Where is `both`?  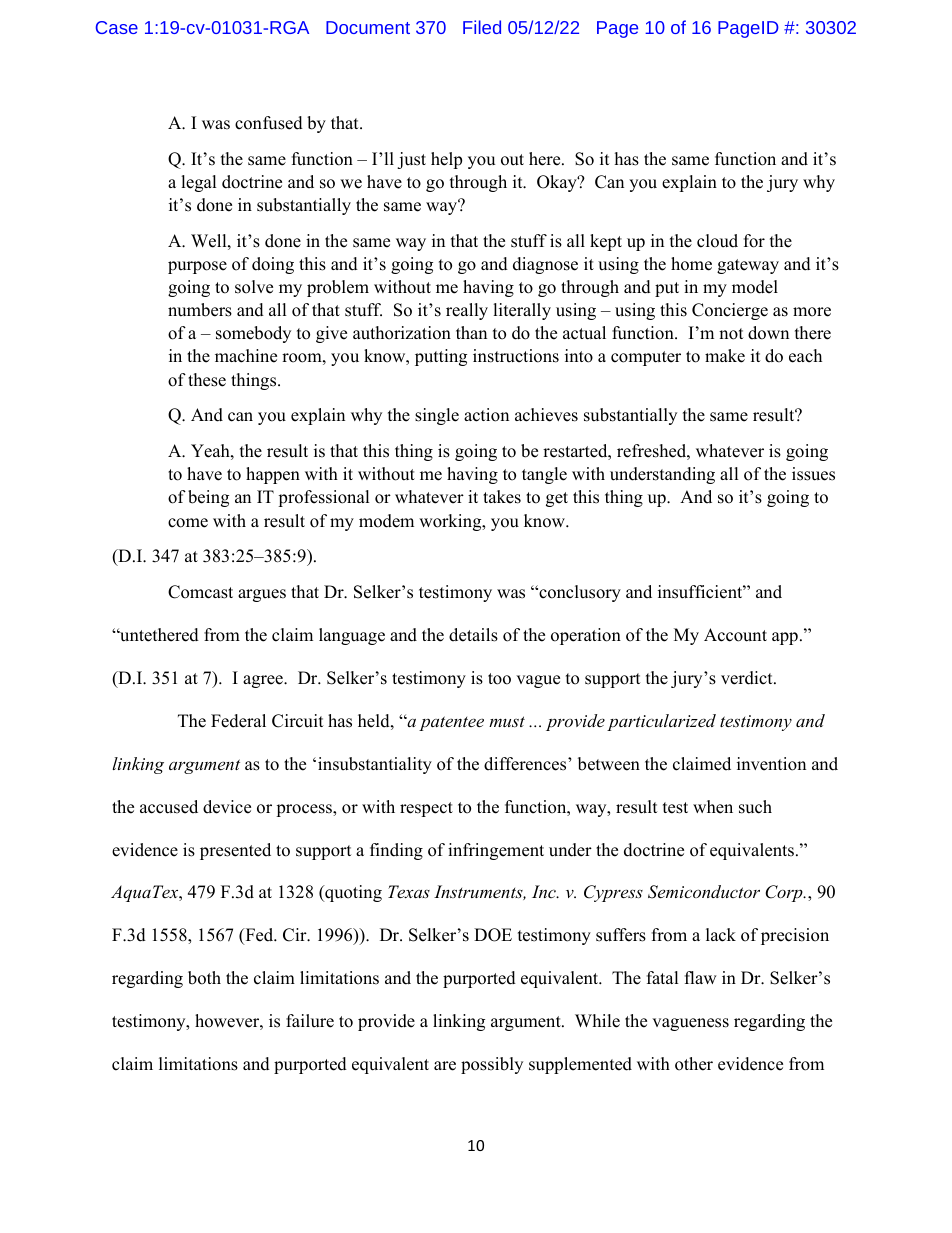 both is located at coordinates (204, 978).
